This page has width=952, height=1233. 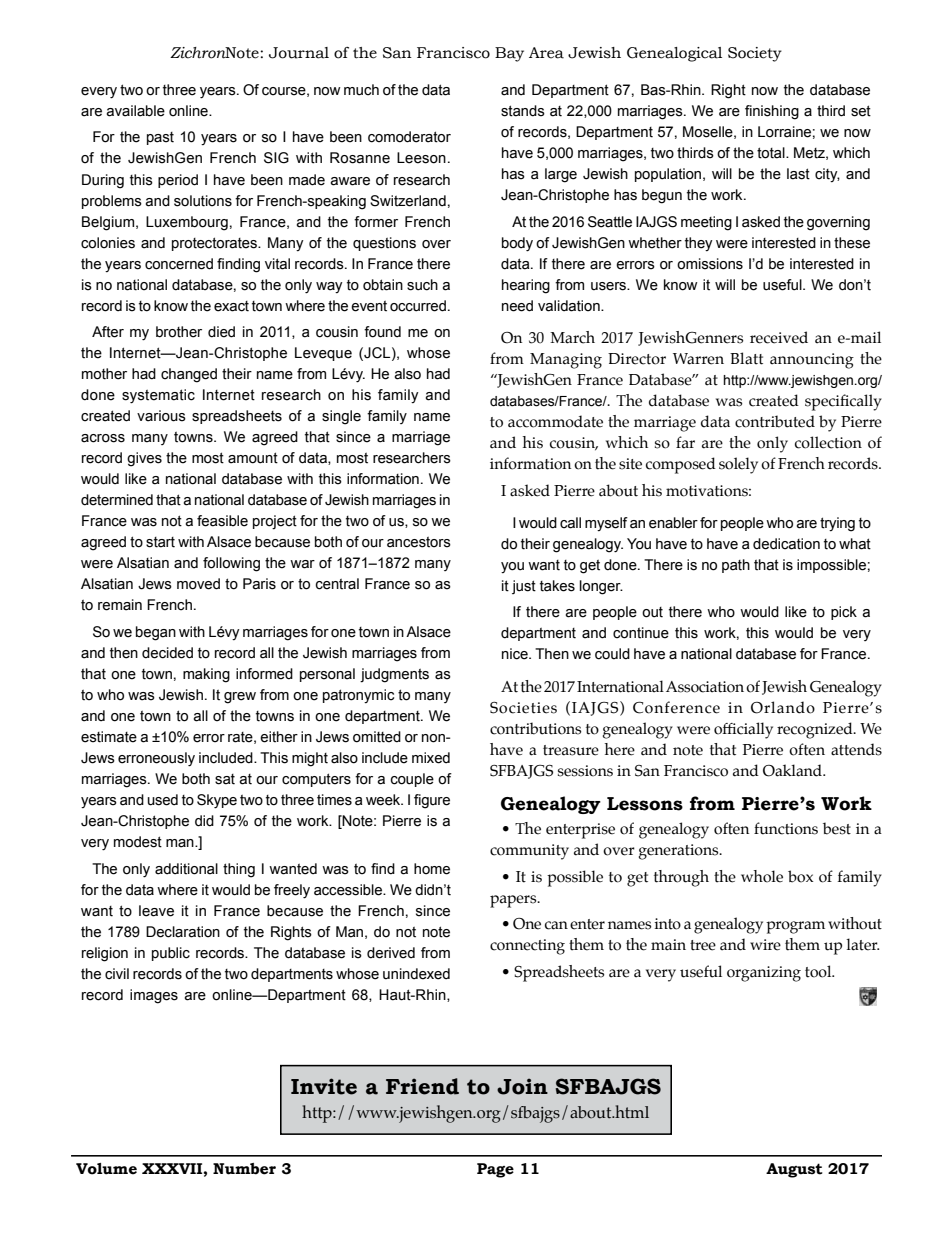 I want to click on finishing, so click(x=772, y=112).
